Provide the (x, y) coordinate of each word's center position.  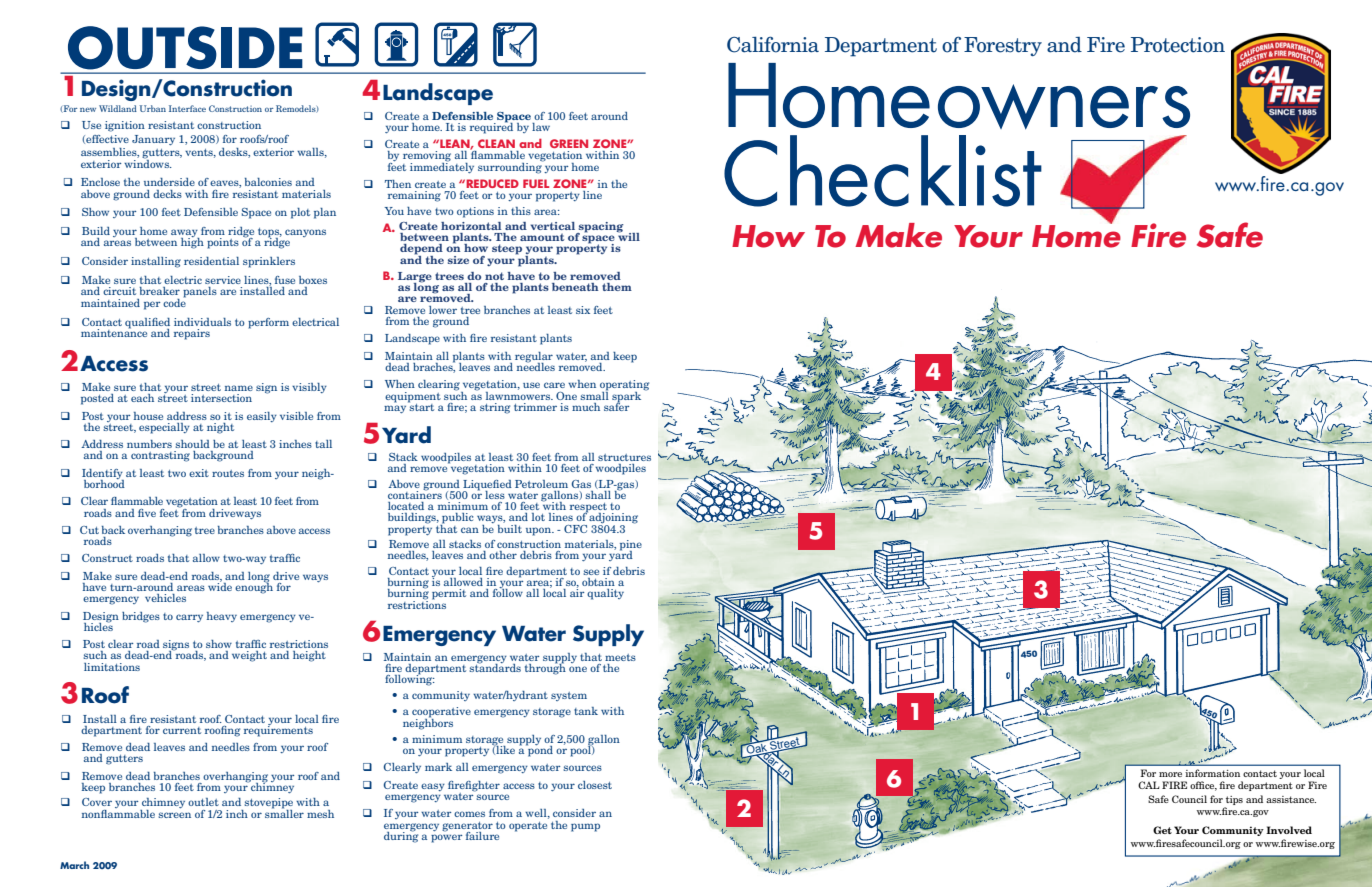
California (773, 44)
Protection (1178, 45)
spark (628, 396)
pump (585, 827)
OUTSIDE (185, 47)
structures (624, 457)
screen (174, 815)
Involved (1289, 830)
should (192, 444)
